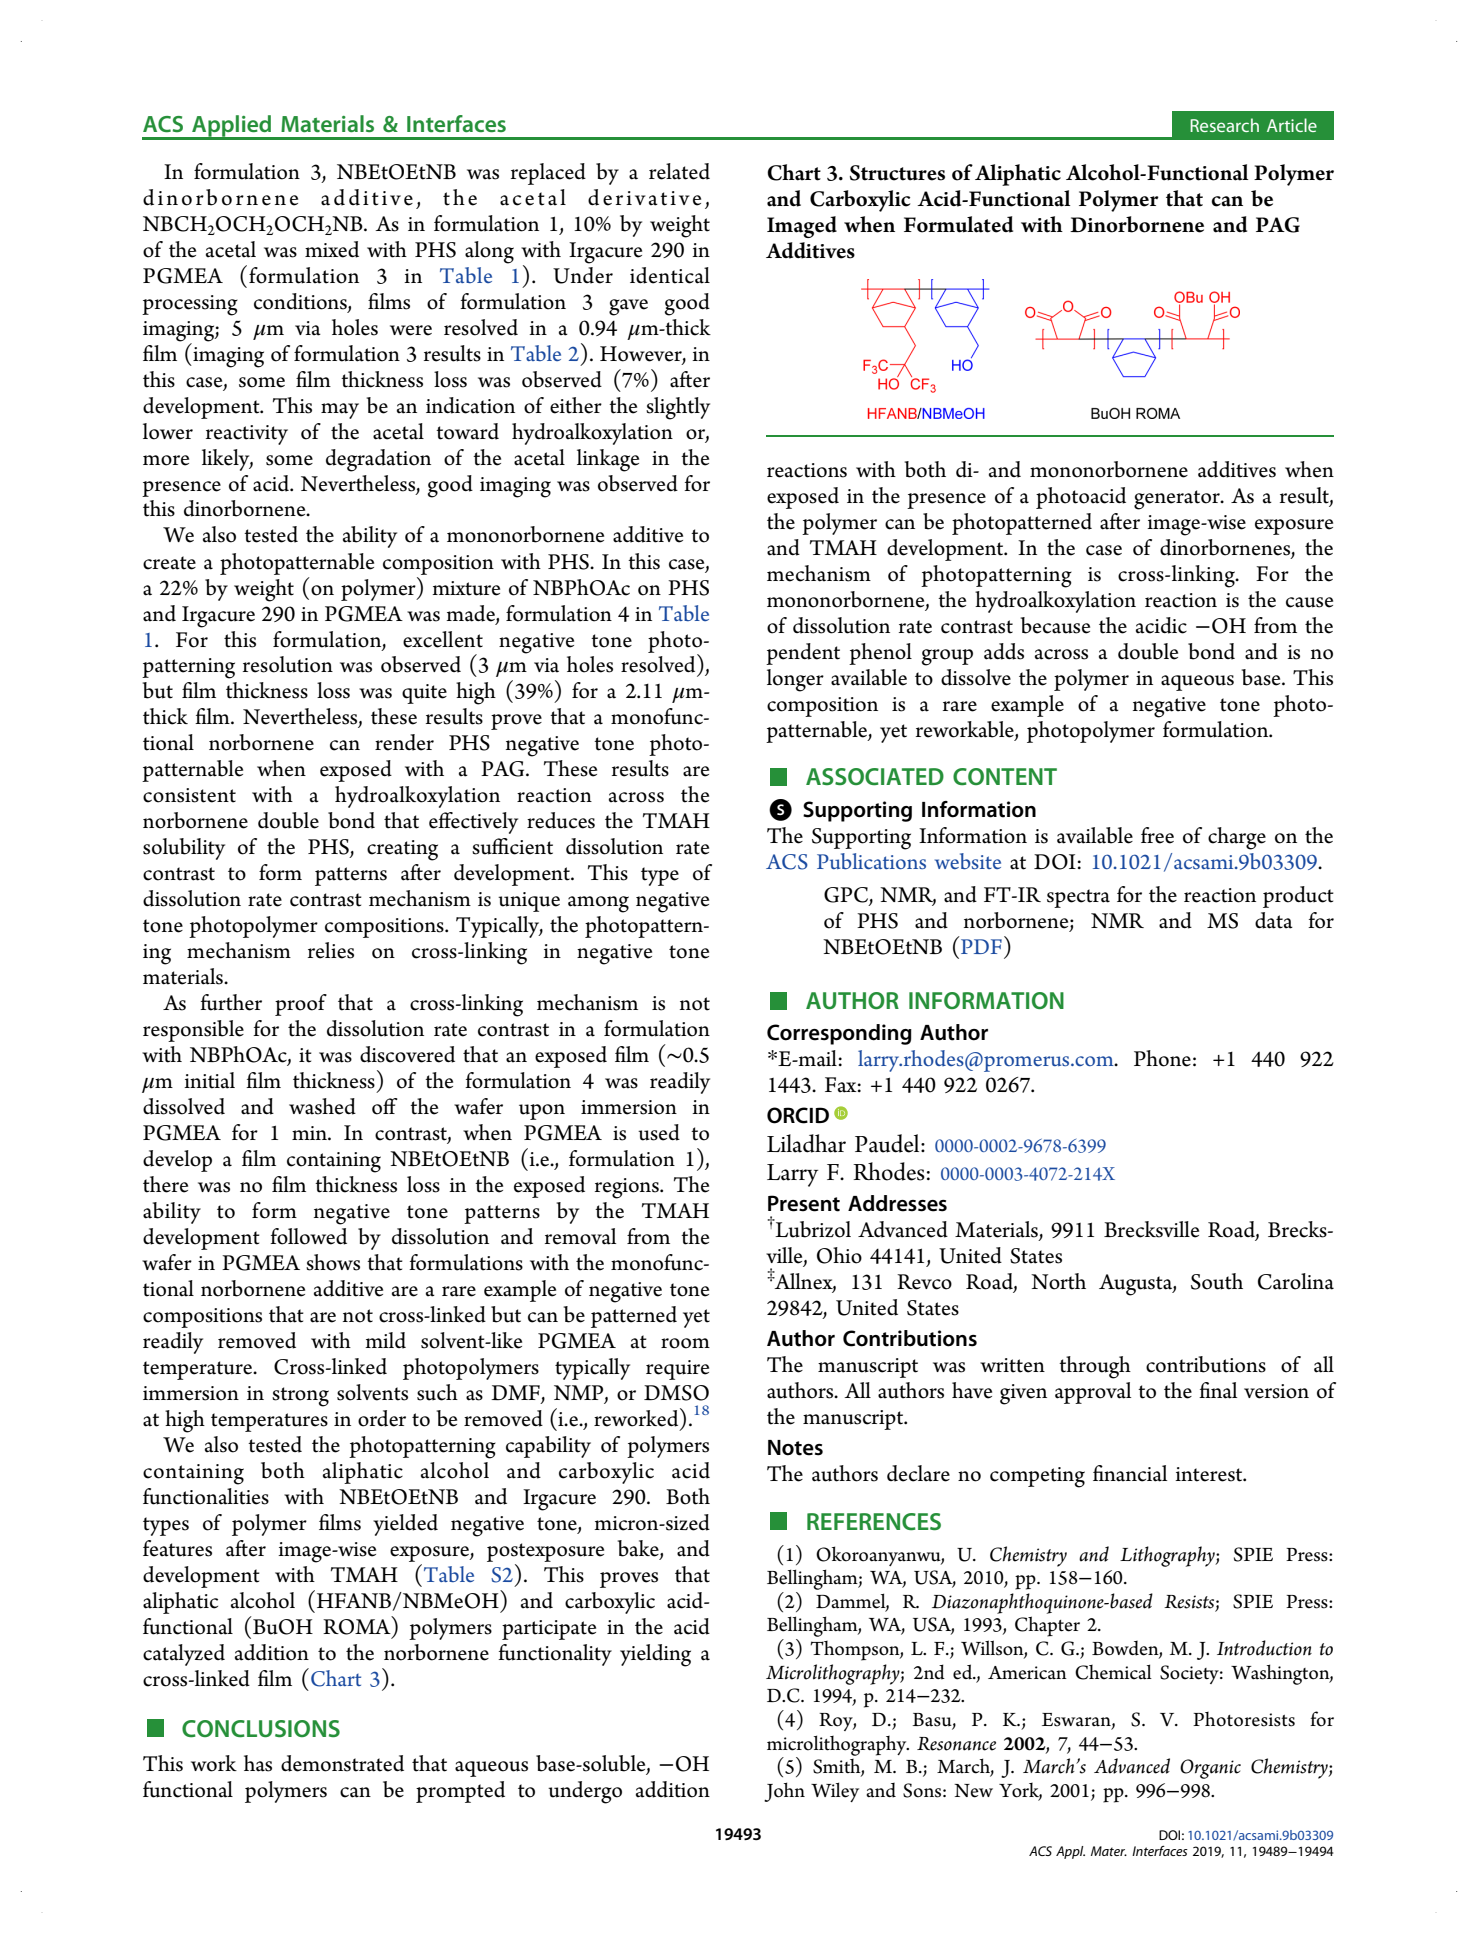 The width and height of the document is (1478, 1933). What do you see at coordinates (1178, 500) in the document?
I see `generator` at bounding box center [1178, 500].
